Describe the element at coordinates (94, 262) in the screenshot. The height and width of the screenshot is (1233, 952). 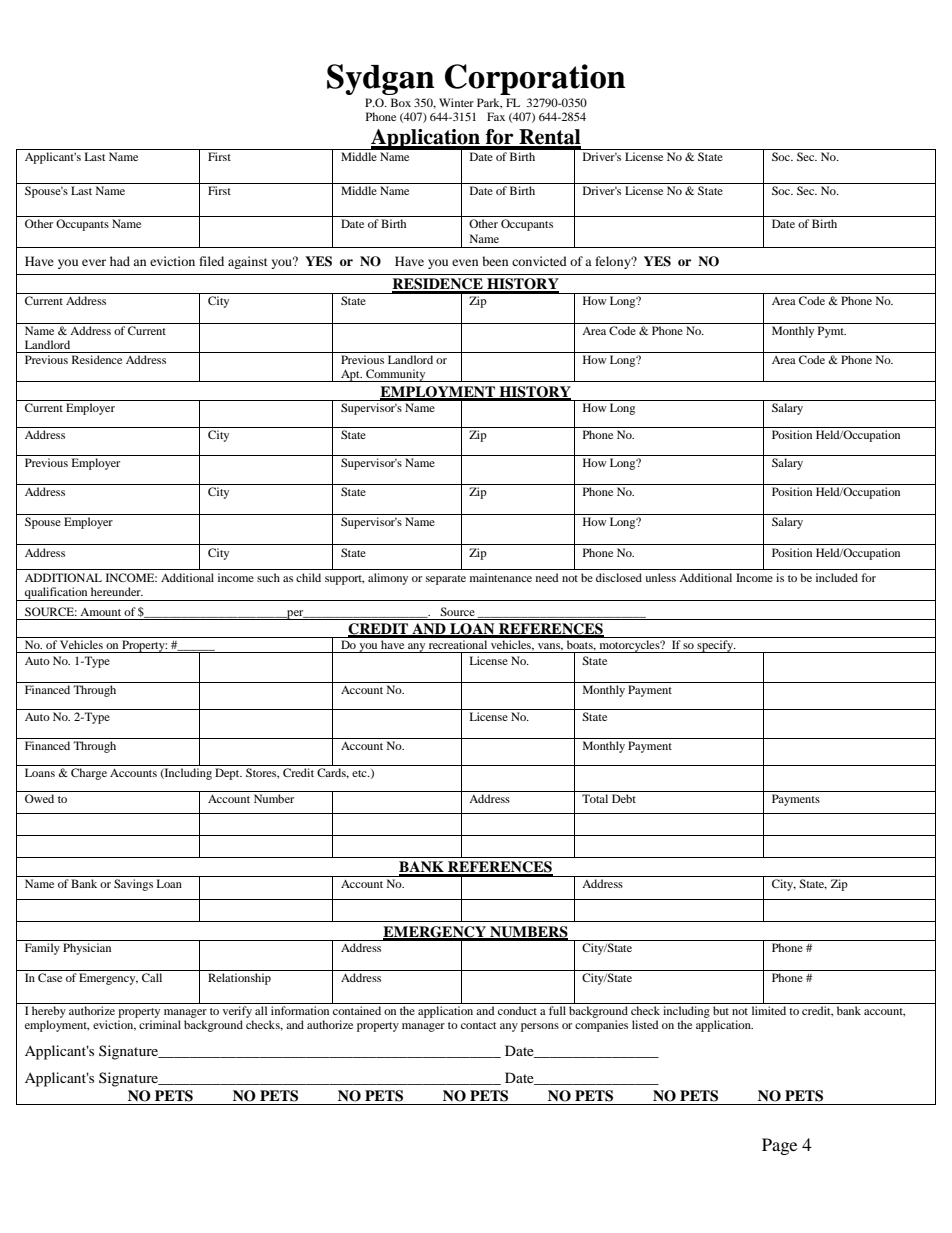
I see `ever` at that location.
